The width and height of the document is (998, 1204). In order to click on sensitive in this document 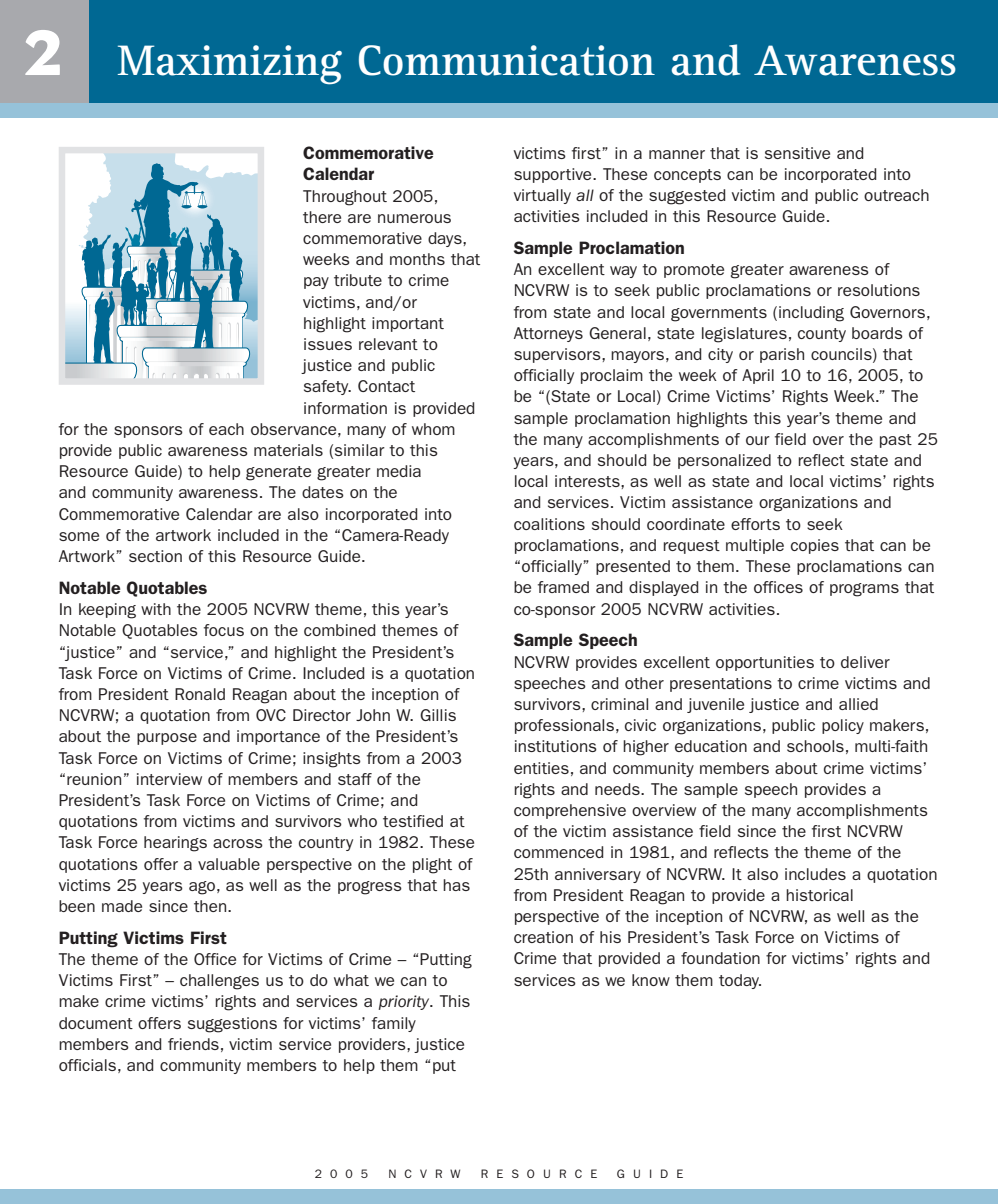, I will do `click(797, 153)`.
